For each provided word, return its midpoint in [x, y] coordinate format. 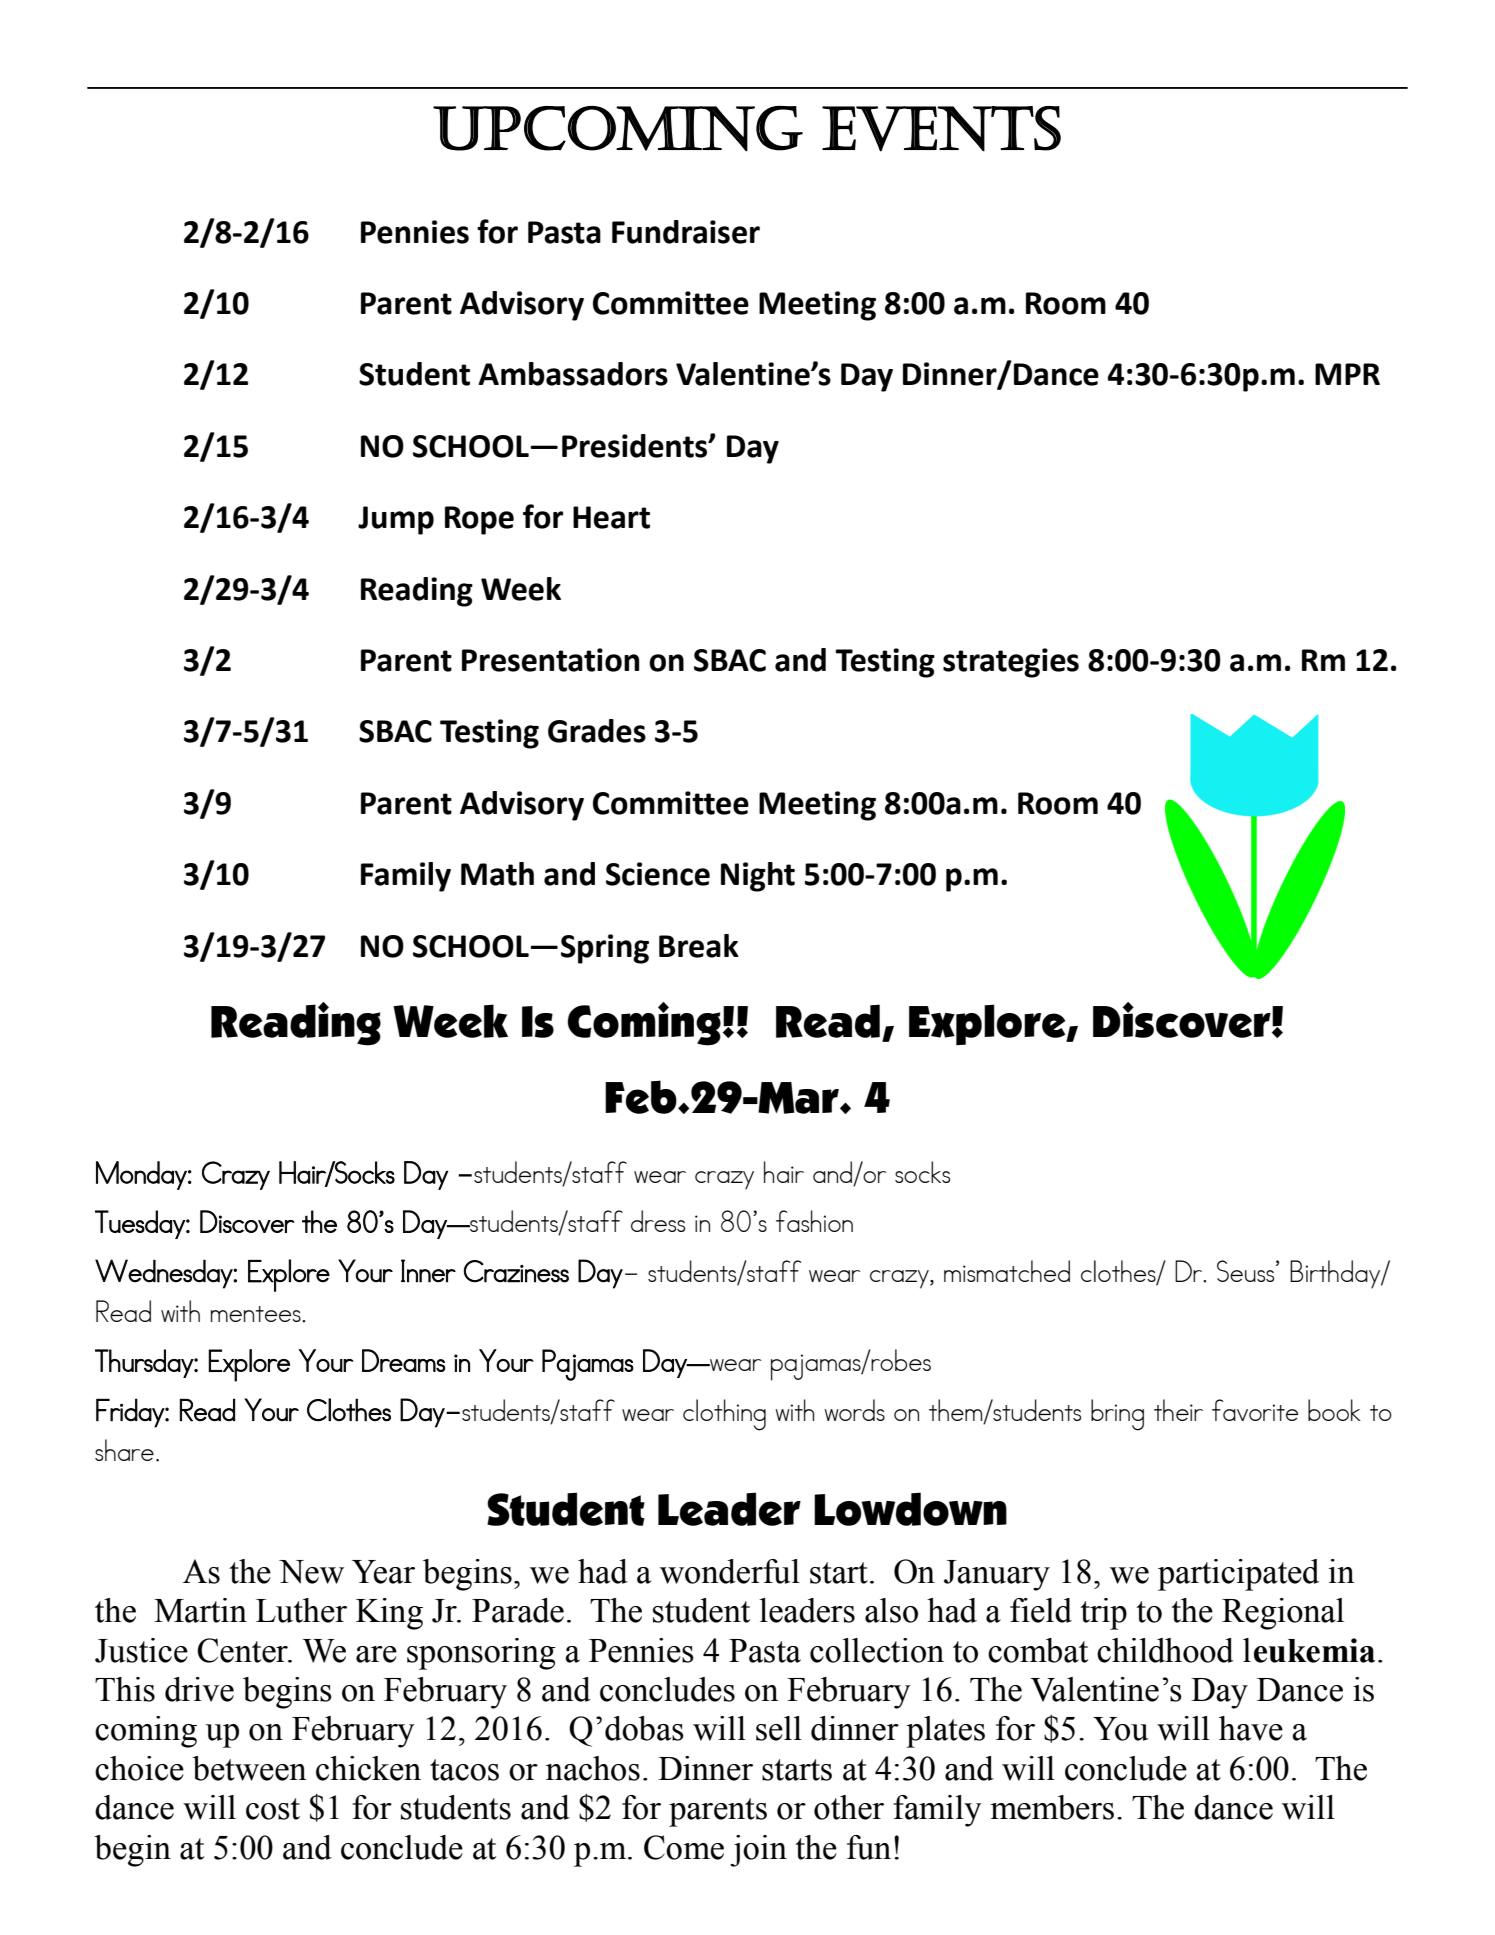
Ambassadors [573, 374]
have [1251, 1728]
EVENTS [941, 129]
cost [273, 1809]
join [758, 1851]
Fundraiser [686, 232]
